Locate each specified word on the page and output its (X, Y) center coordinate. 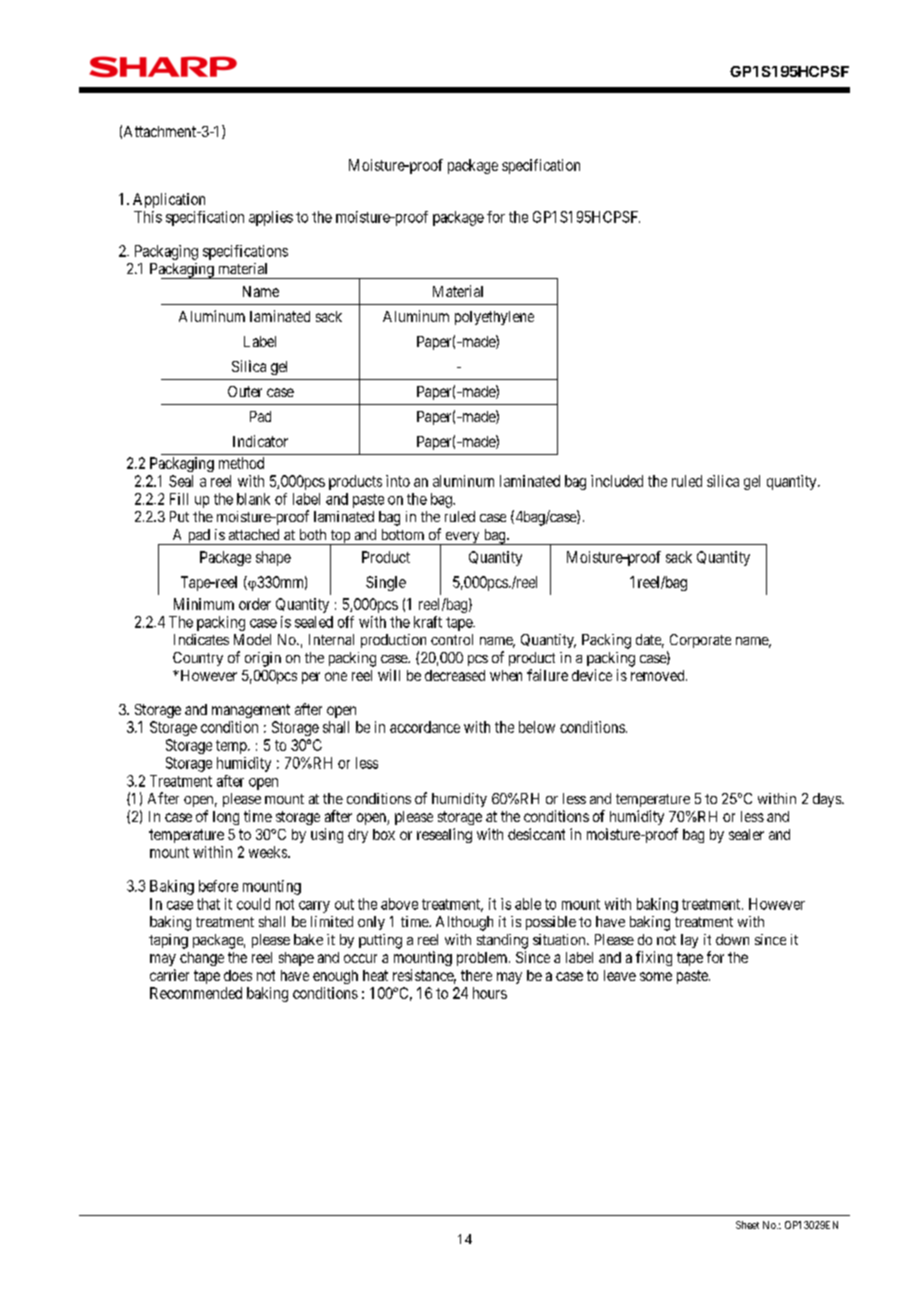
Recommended (196, 993)
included (617, 481)
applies (271, 218)
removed (659, 675)
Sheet (747, 1225)
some (656, 976)
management (251, 711)
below (537, 727)
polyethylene (494, 318)
